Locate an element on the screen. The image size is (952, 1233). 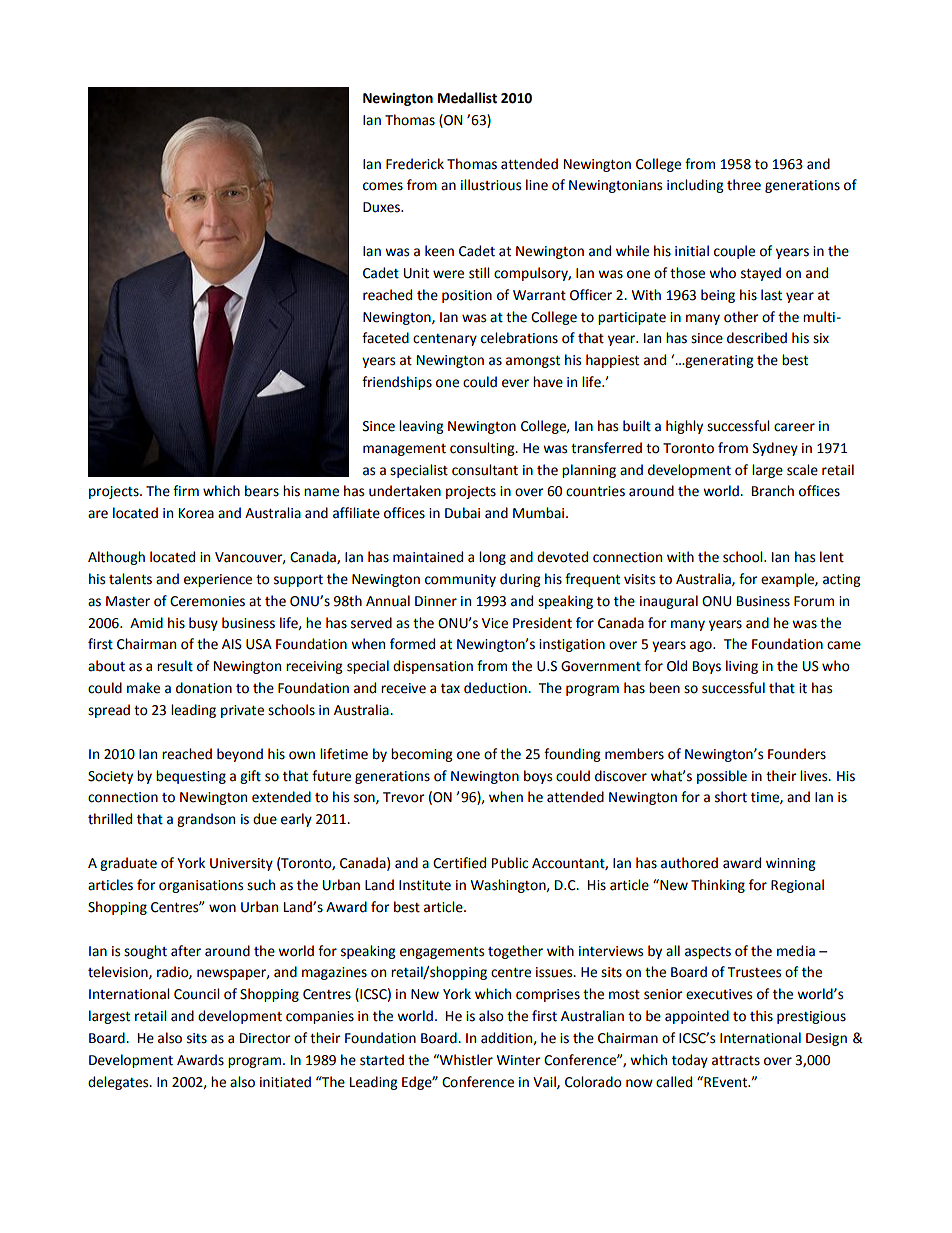
Thinking is located at coordinates (718, 886).
